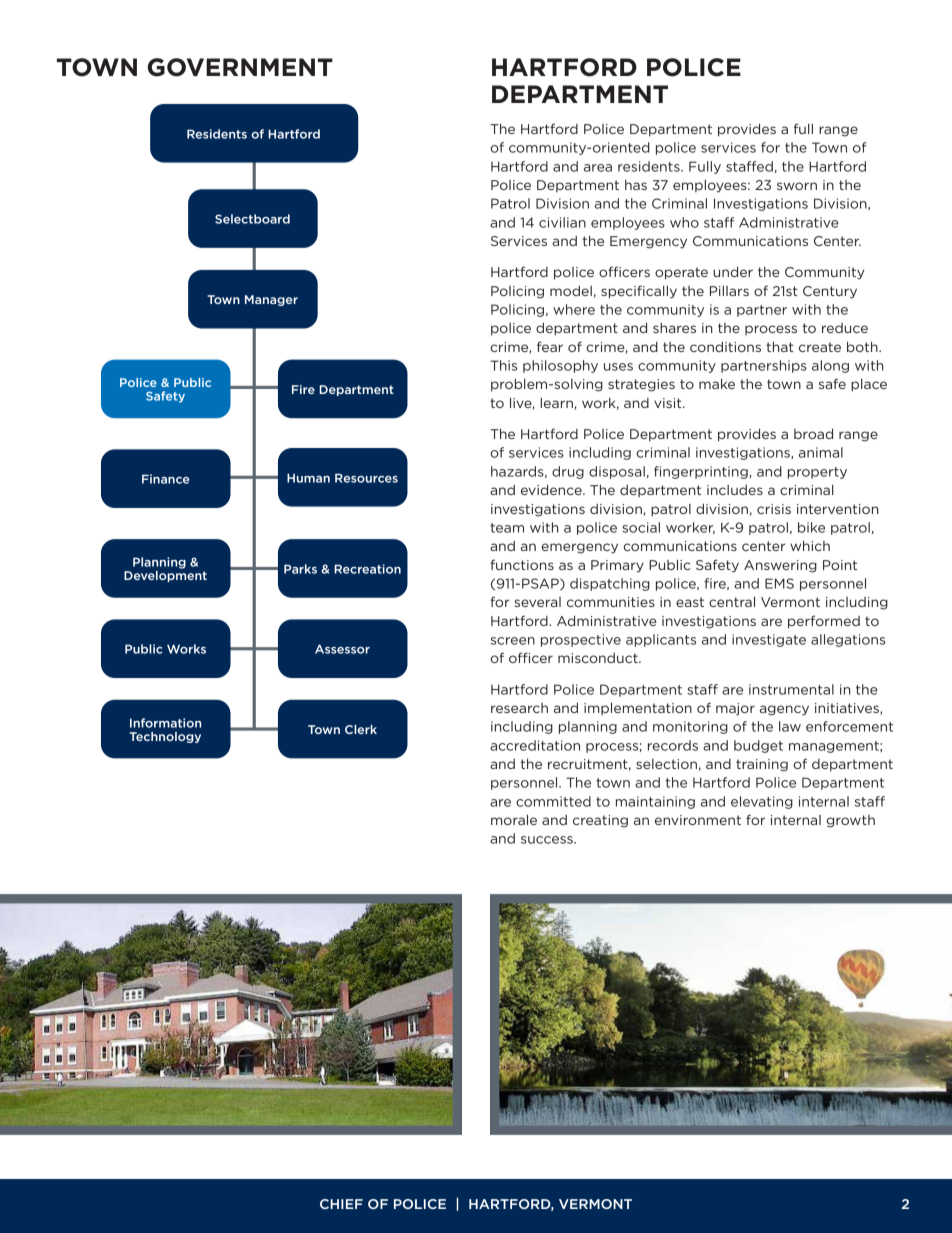 The height and width of the image is (1233, 952). Describe the element at coordinates (600, 821) in the image. I see `creating` at that location.
